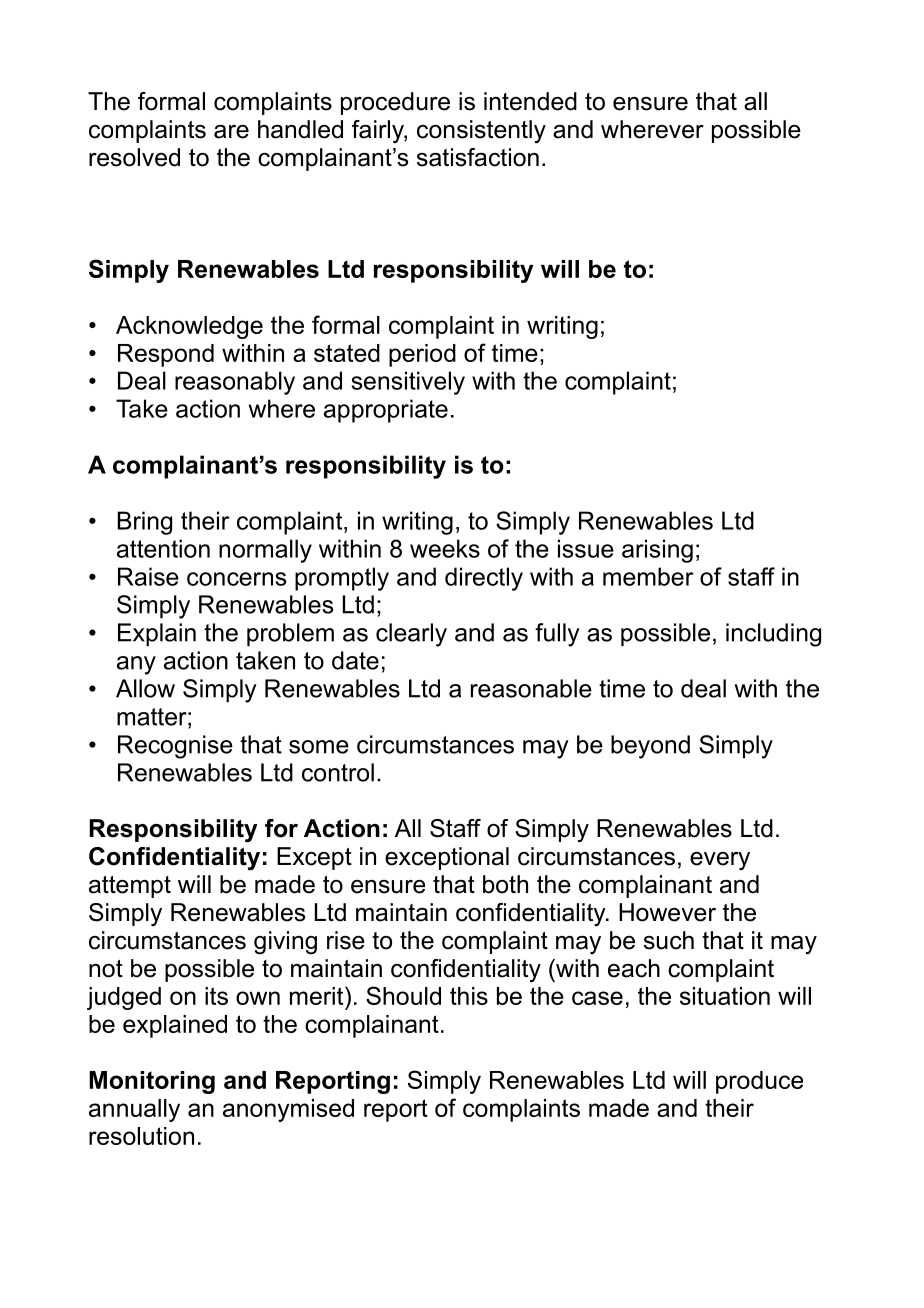  What do you see at coordinates (145, 523) in the screenshot?
I see `Bring` at bounding box center [145, 523].
